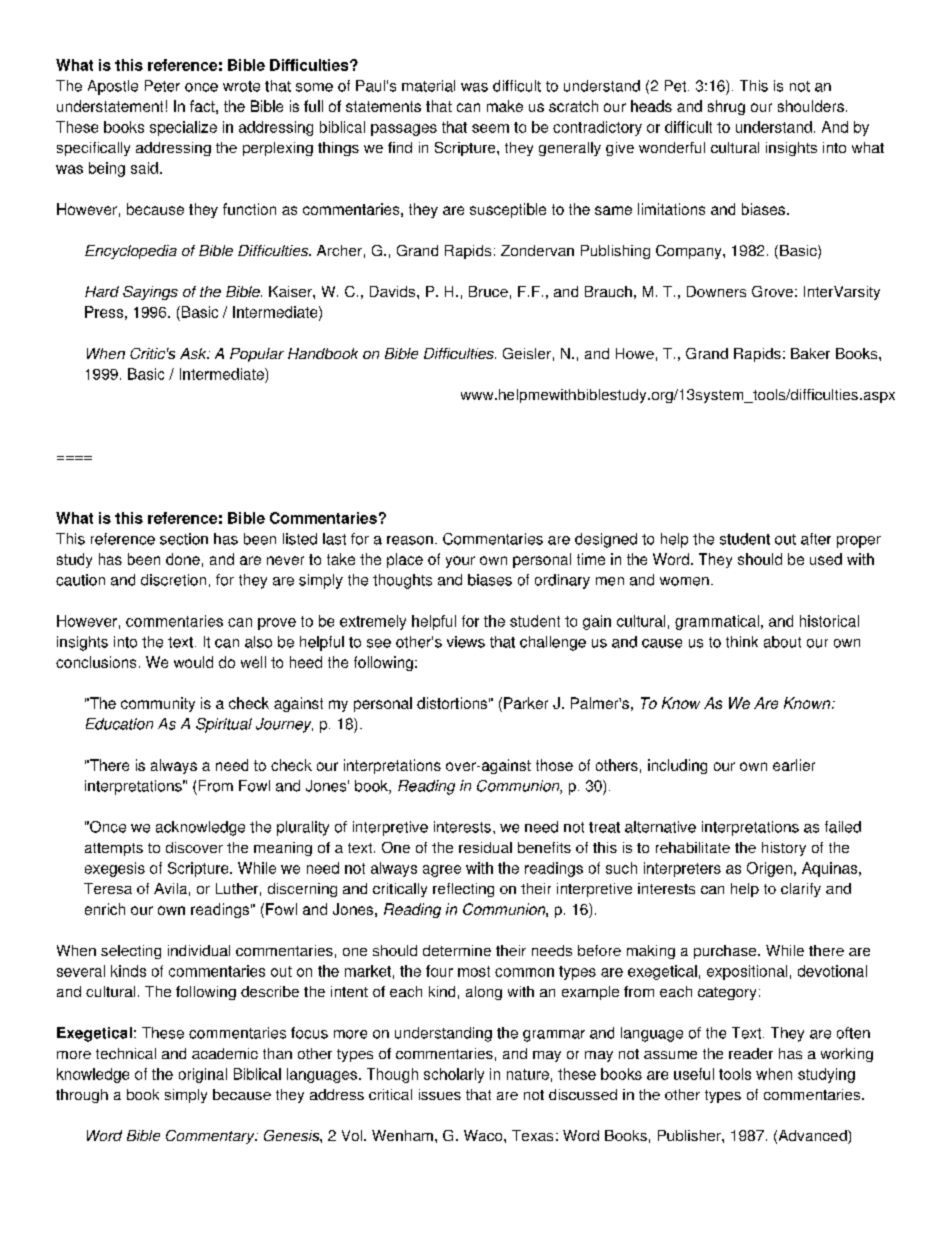  Describe the element at coordinates (490, 128) in the image. I see `seem` at that location.
